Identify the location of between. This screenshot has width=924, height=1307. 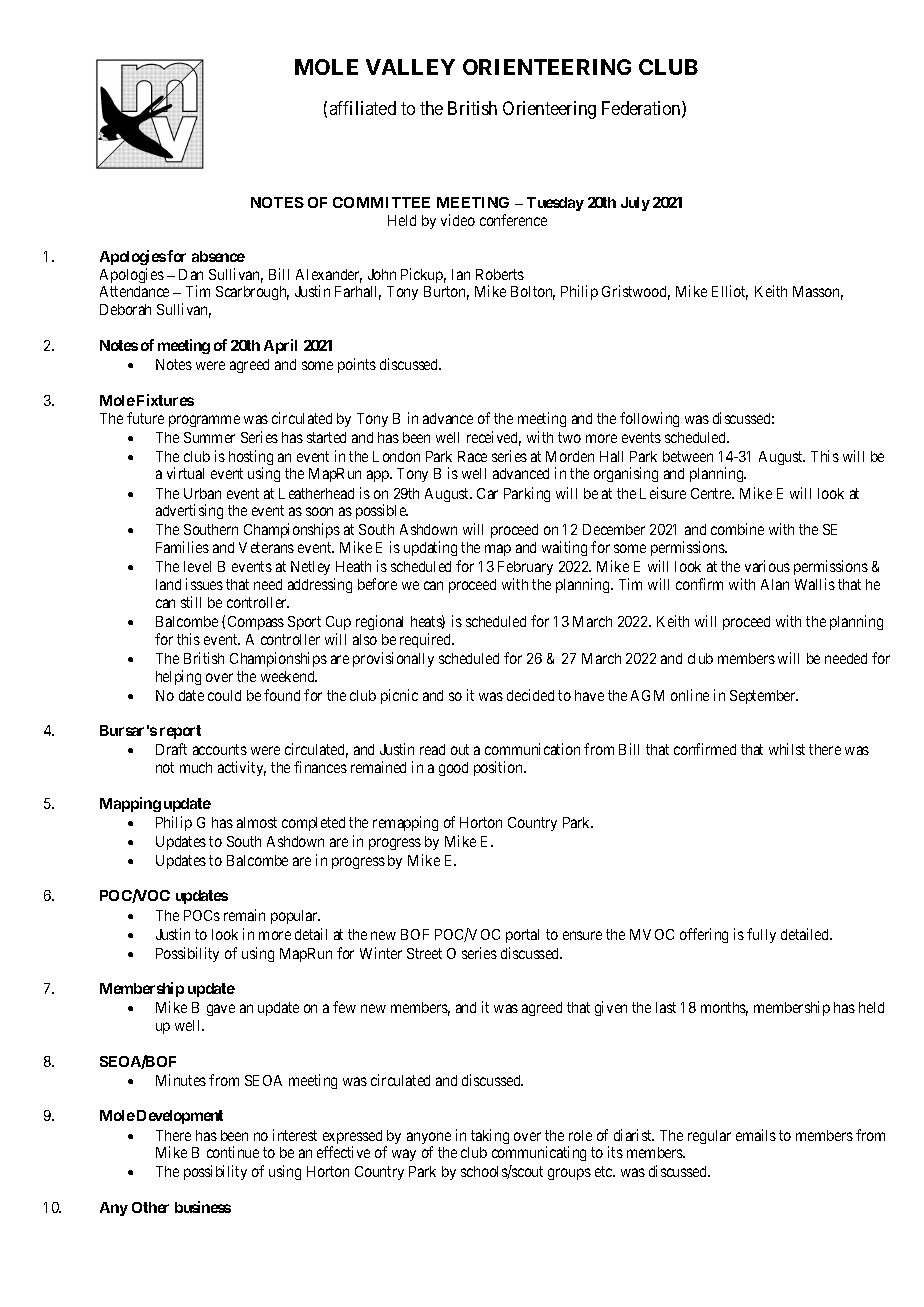
(688, 456).
